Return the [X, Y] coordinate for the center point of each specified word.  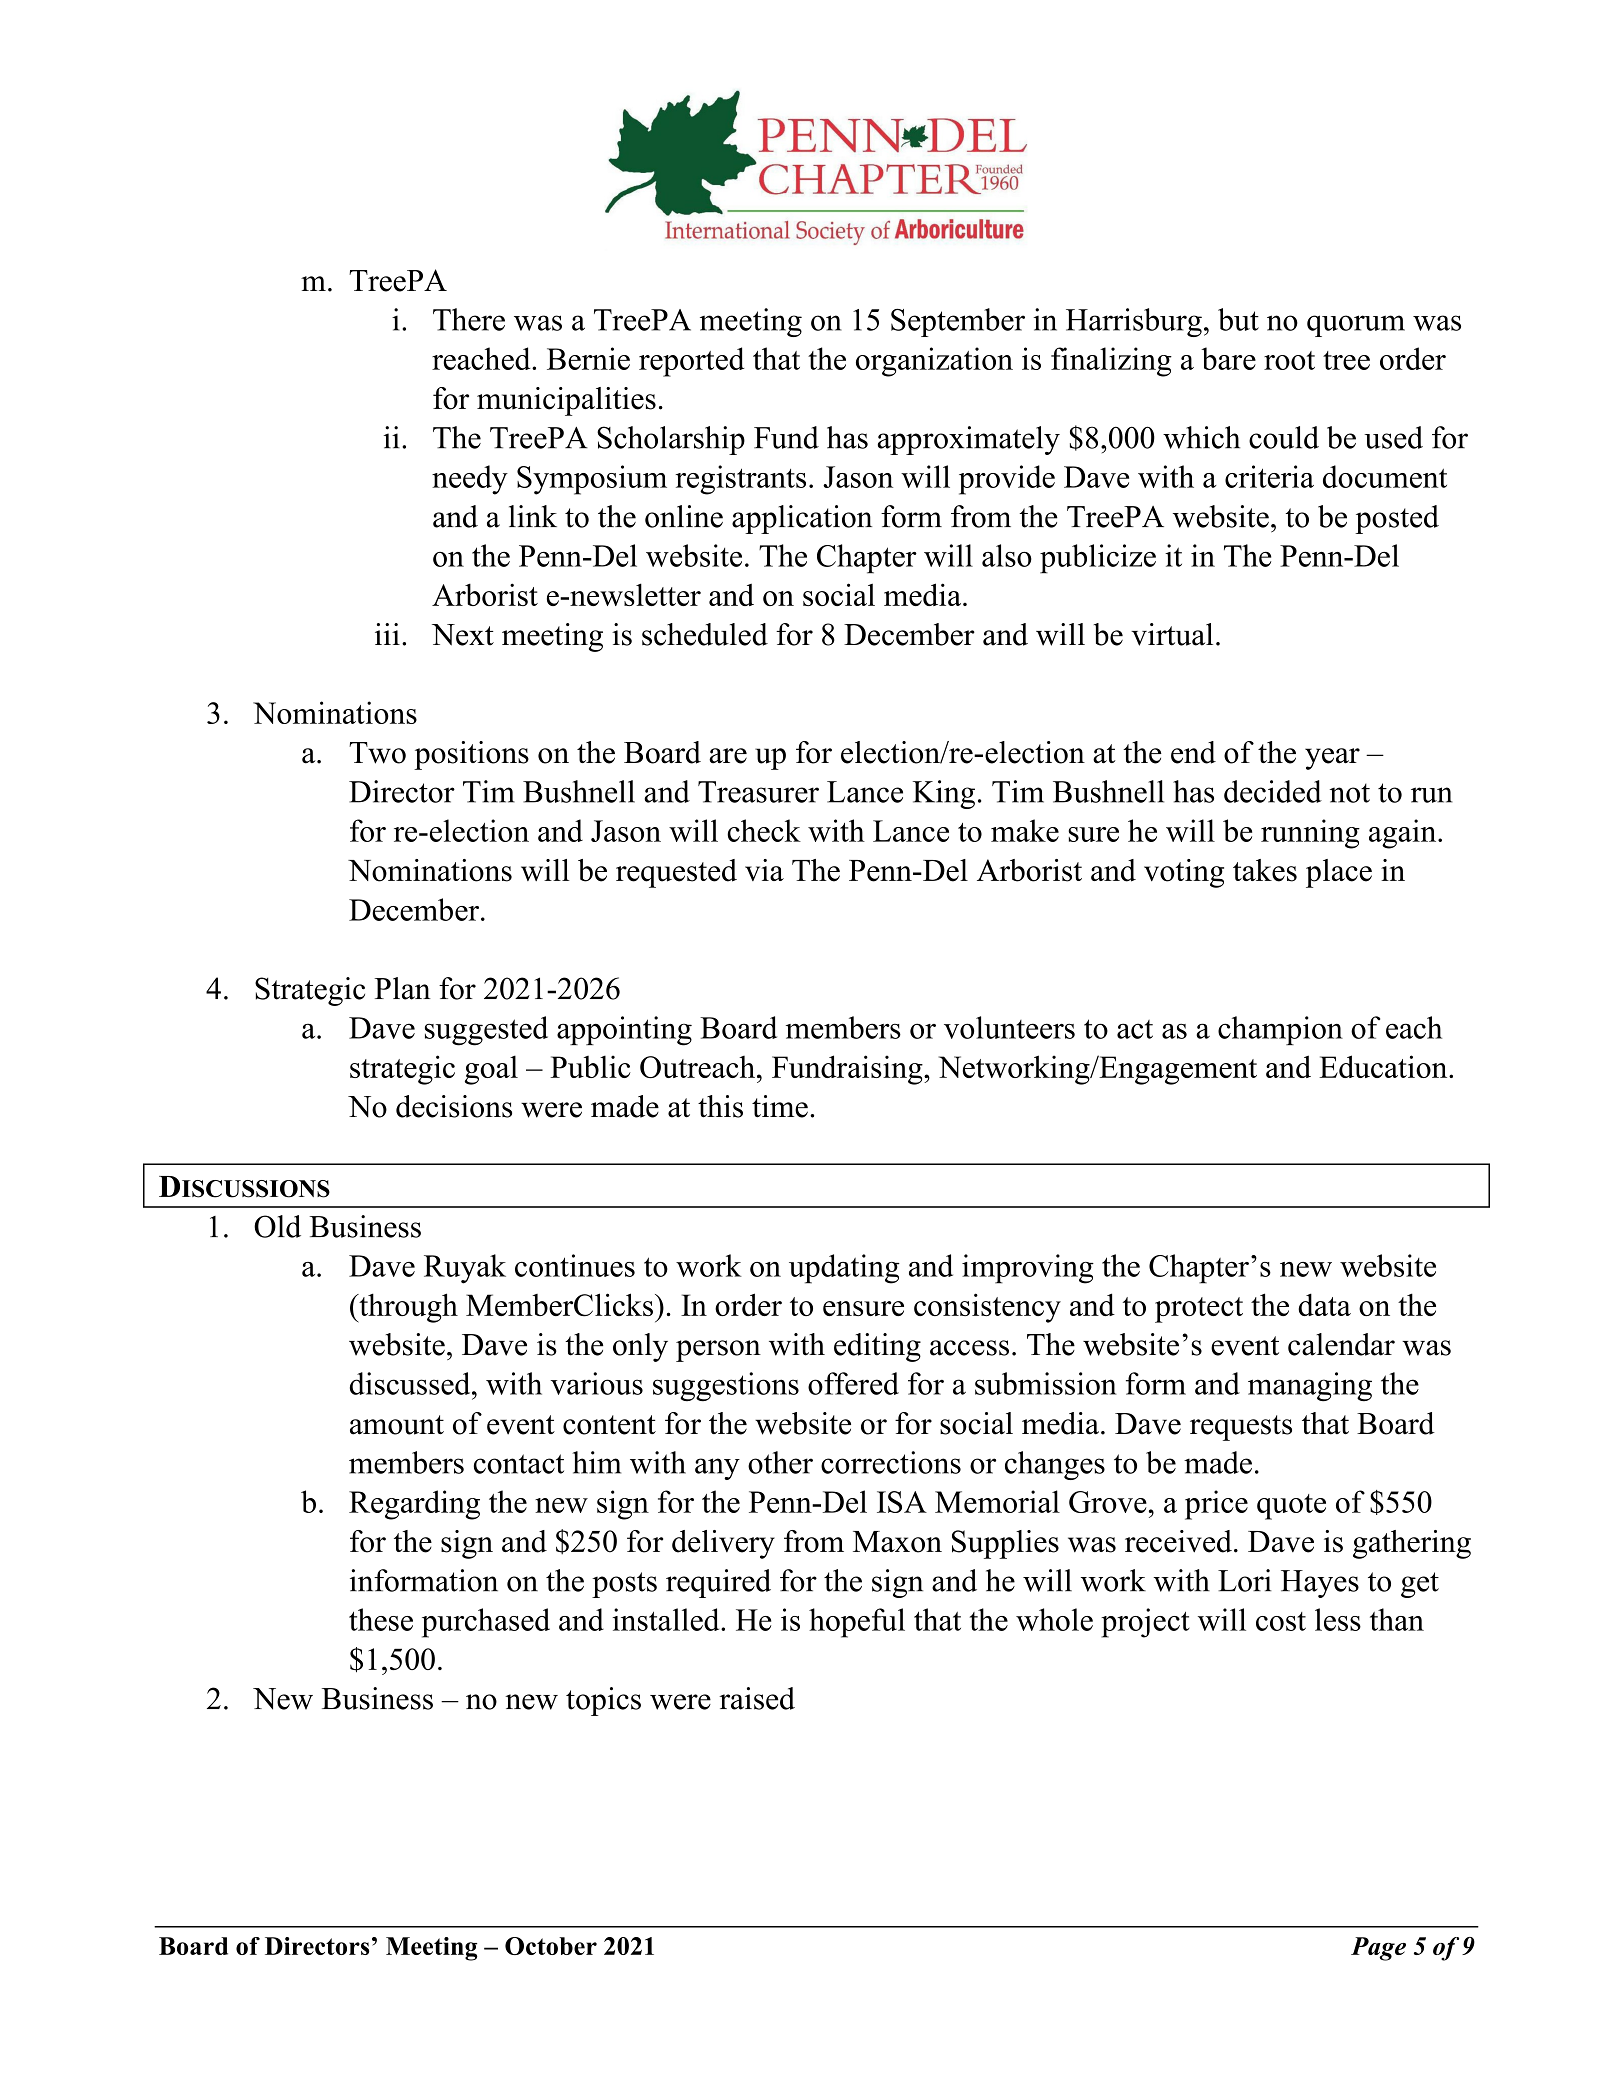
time [780, 1106]
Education [1384, 1066]
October [551, 1946]
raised [757, 1698]
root [1289, 360]
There [469, 319]
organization [934, 362]
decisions [454, 1106]
